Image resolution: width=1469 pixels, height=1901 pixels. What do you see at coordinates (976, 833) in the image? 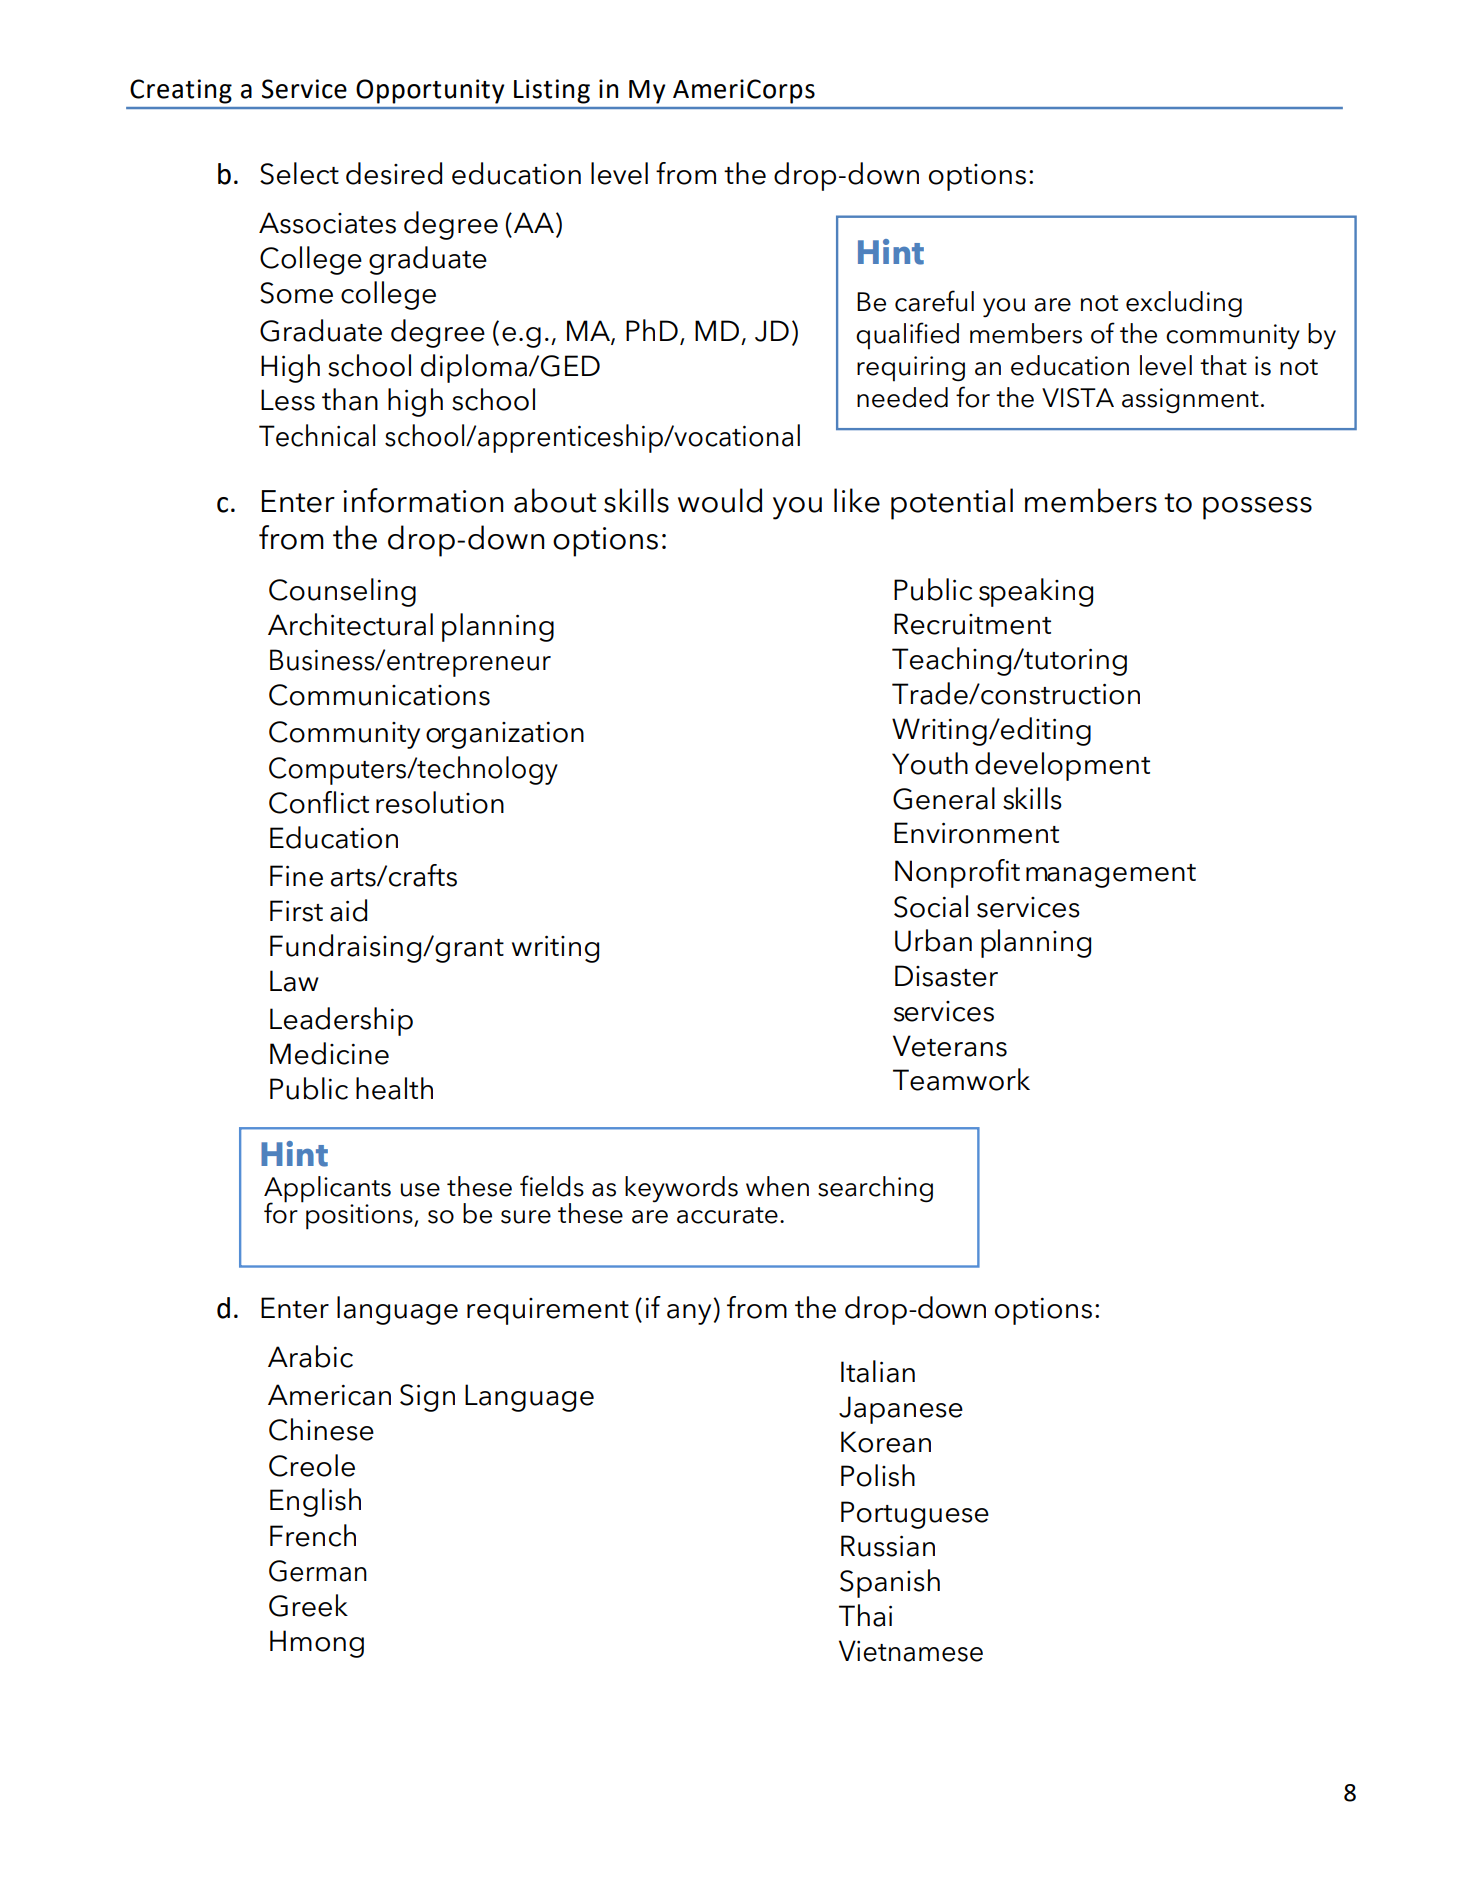
I see `Environment` at bounding box center [976, 833].
